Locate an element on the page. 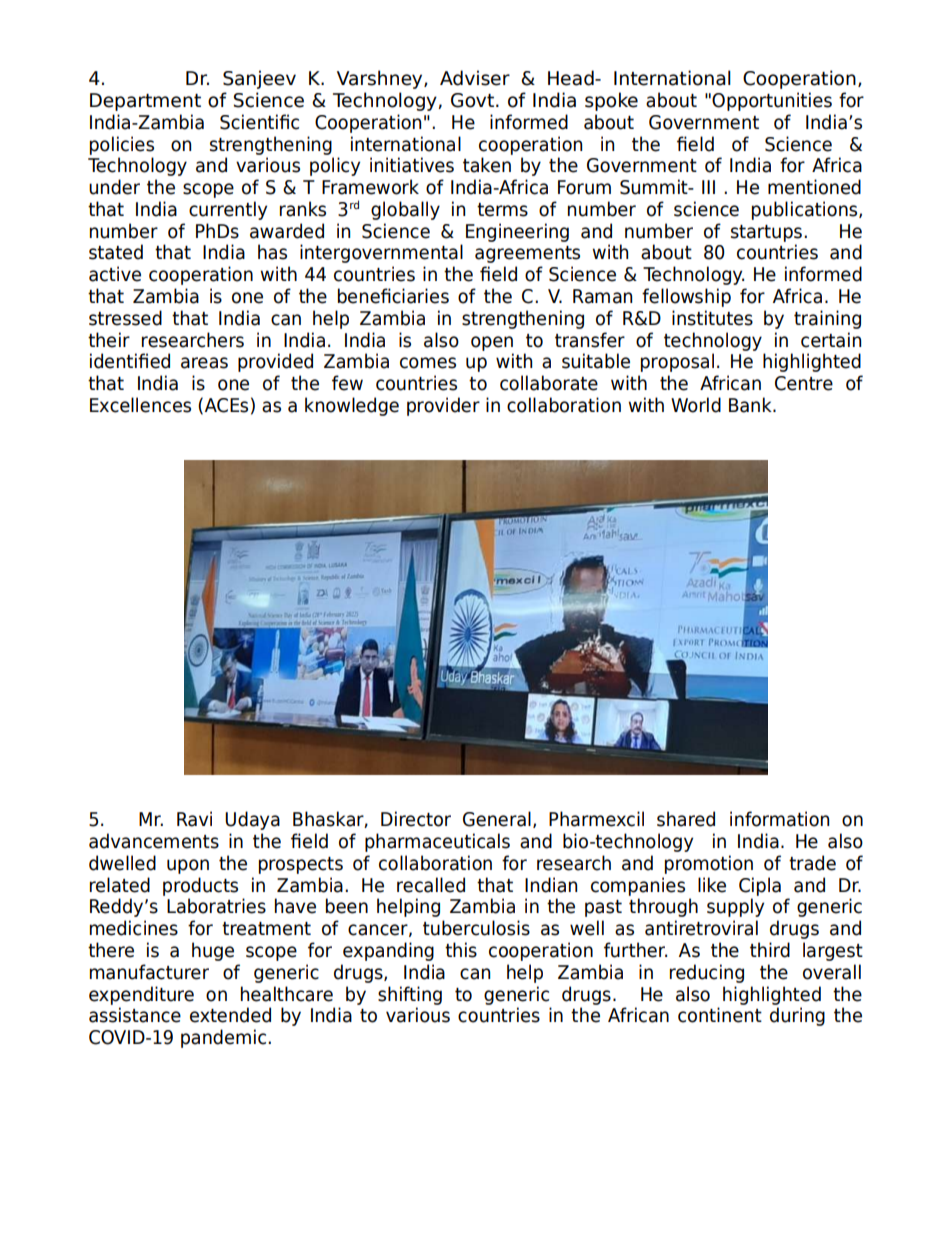 This page has height=1233, width=952. Ravi is located at coordinates (194, 819).
